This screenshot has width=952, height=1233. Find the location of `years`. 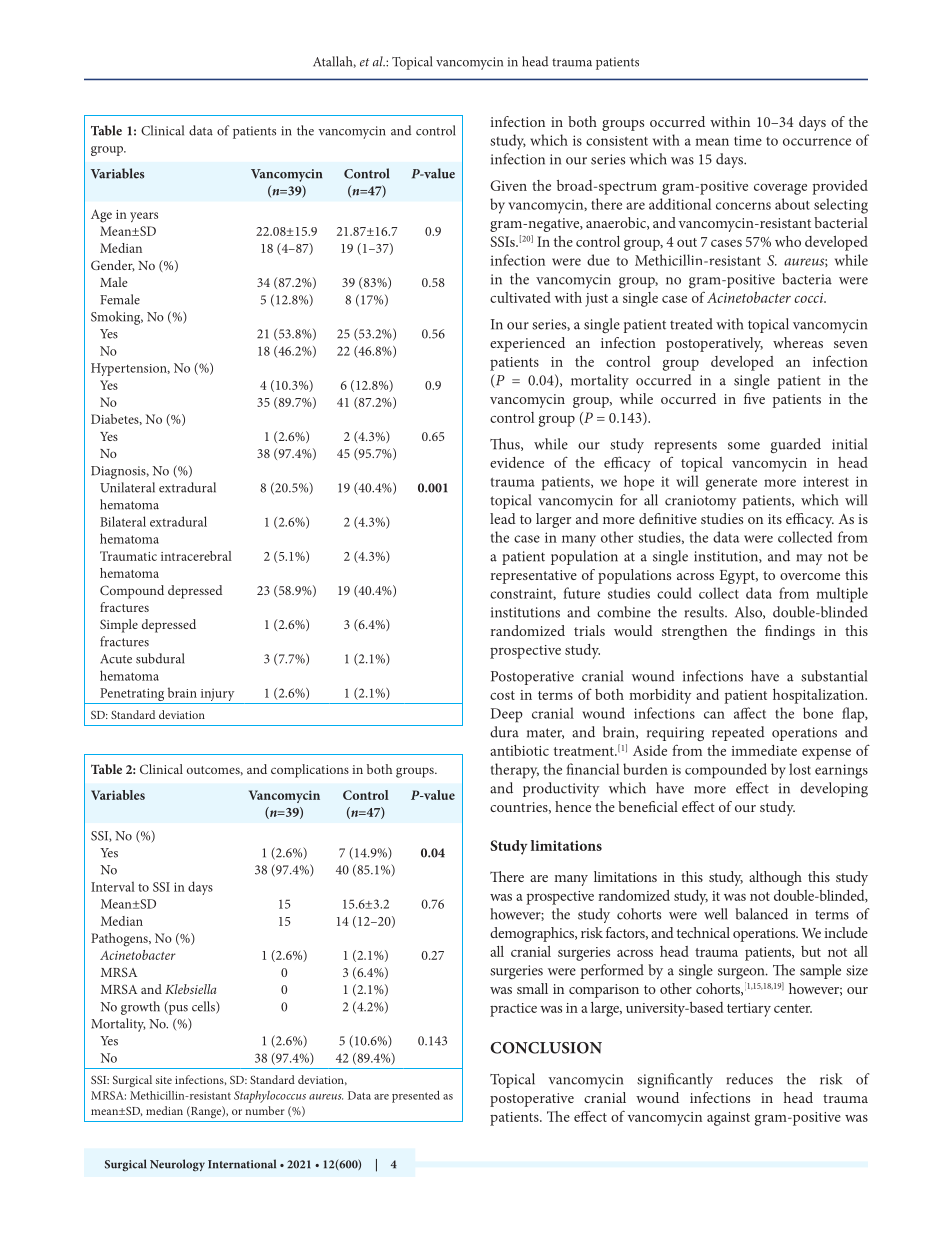

years is located at coordinates (144, 217).
